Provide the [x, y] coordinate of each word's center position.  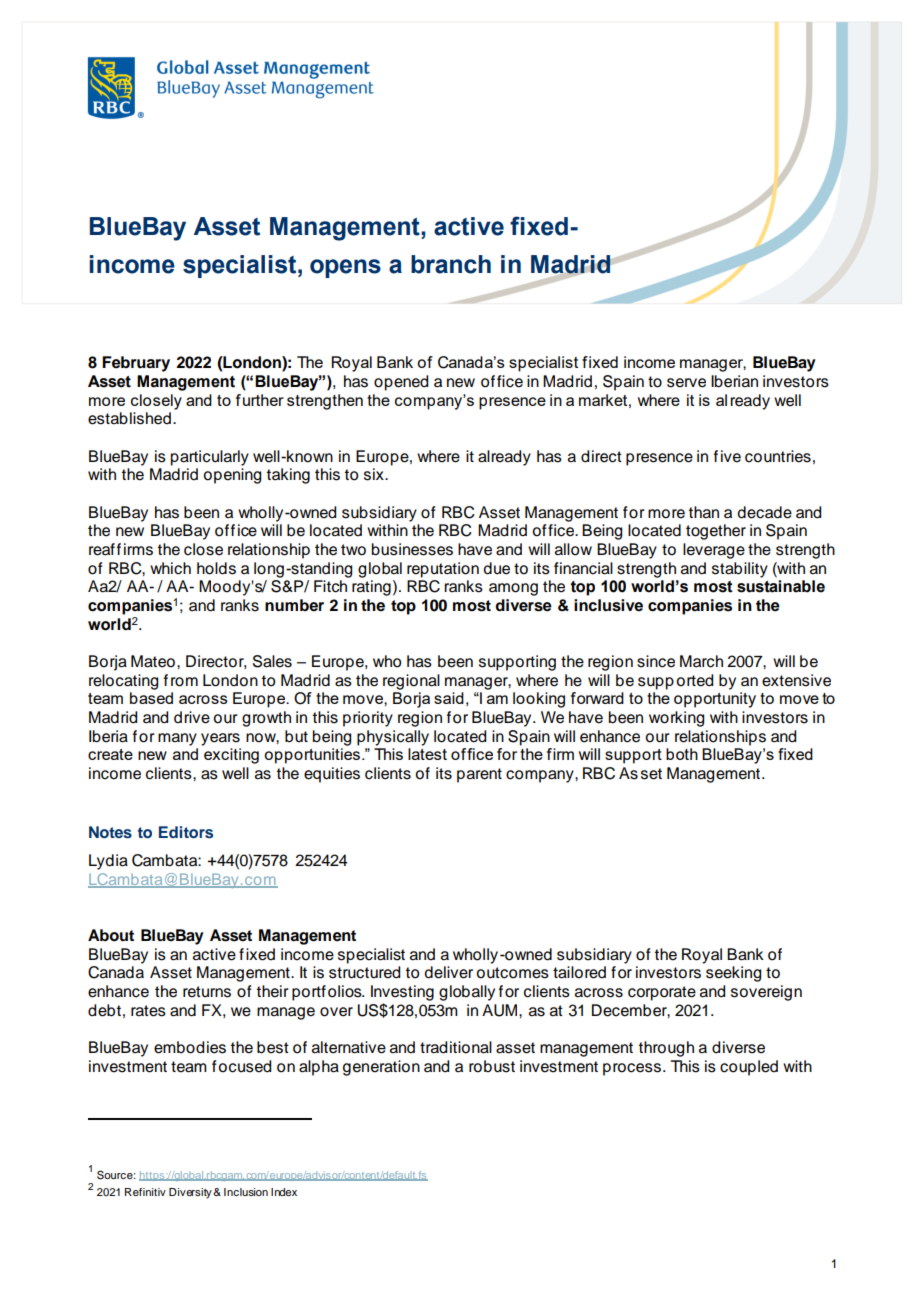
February [136, 364]
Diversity [191, 1193]
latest [427, 754]
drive [192, 717]
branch [451, 264]
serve [686, 383]
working [676, 719]
